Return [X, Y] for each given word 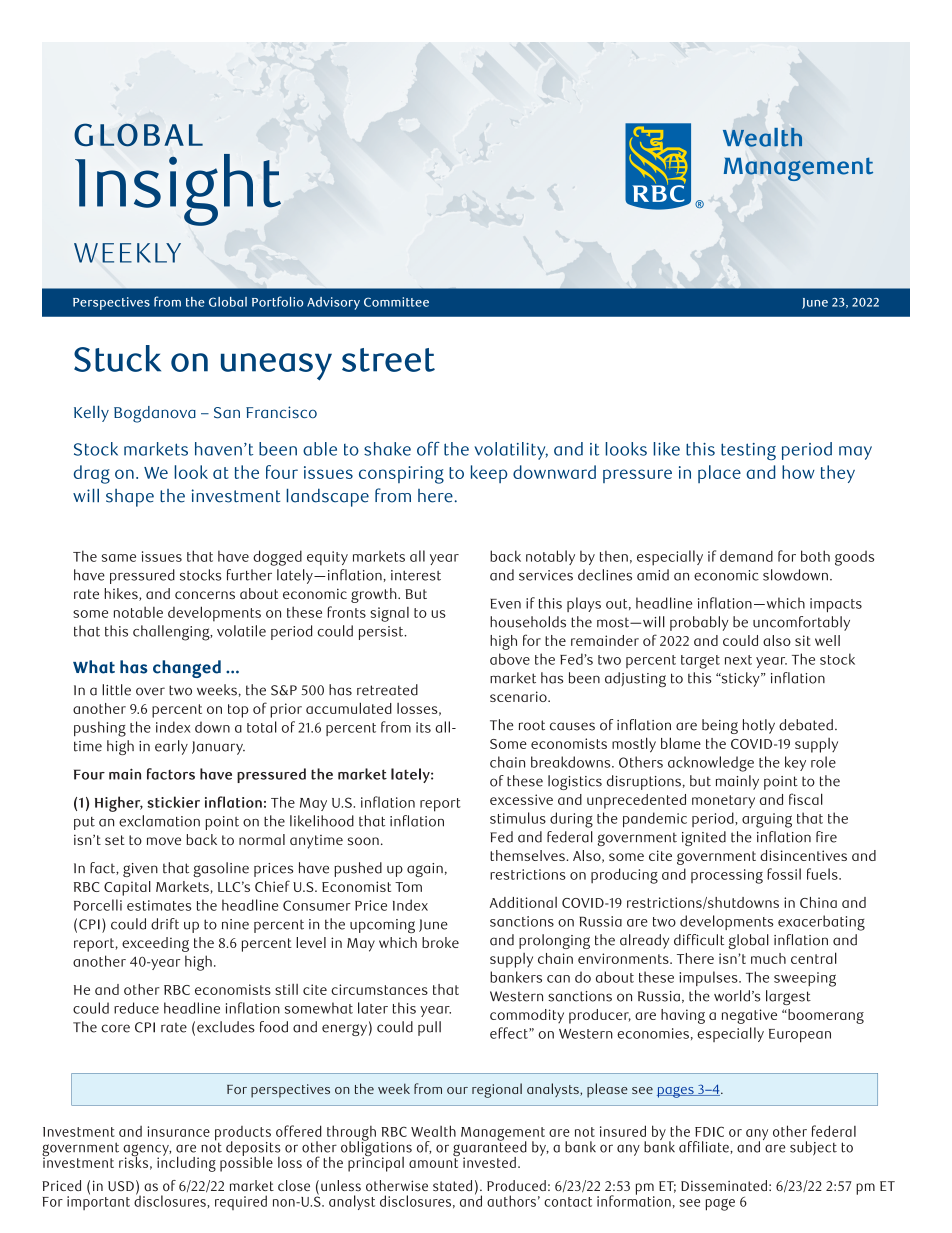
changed [187, 669]
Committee [396, 302]
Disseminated [724, 1185]
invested [489, 1162]
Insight [178, 190]
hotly [759, 726]
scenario [519, 696]
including [186, 1163]
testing [748, 452]
